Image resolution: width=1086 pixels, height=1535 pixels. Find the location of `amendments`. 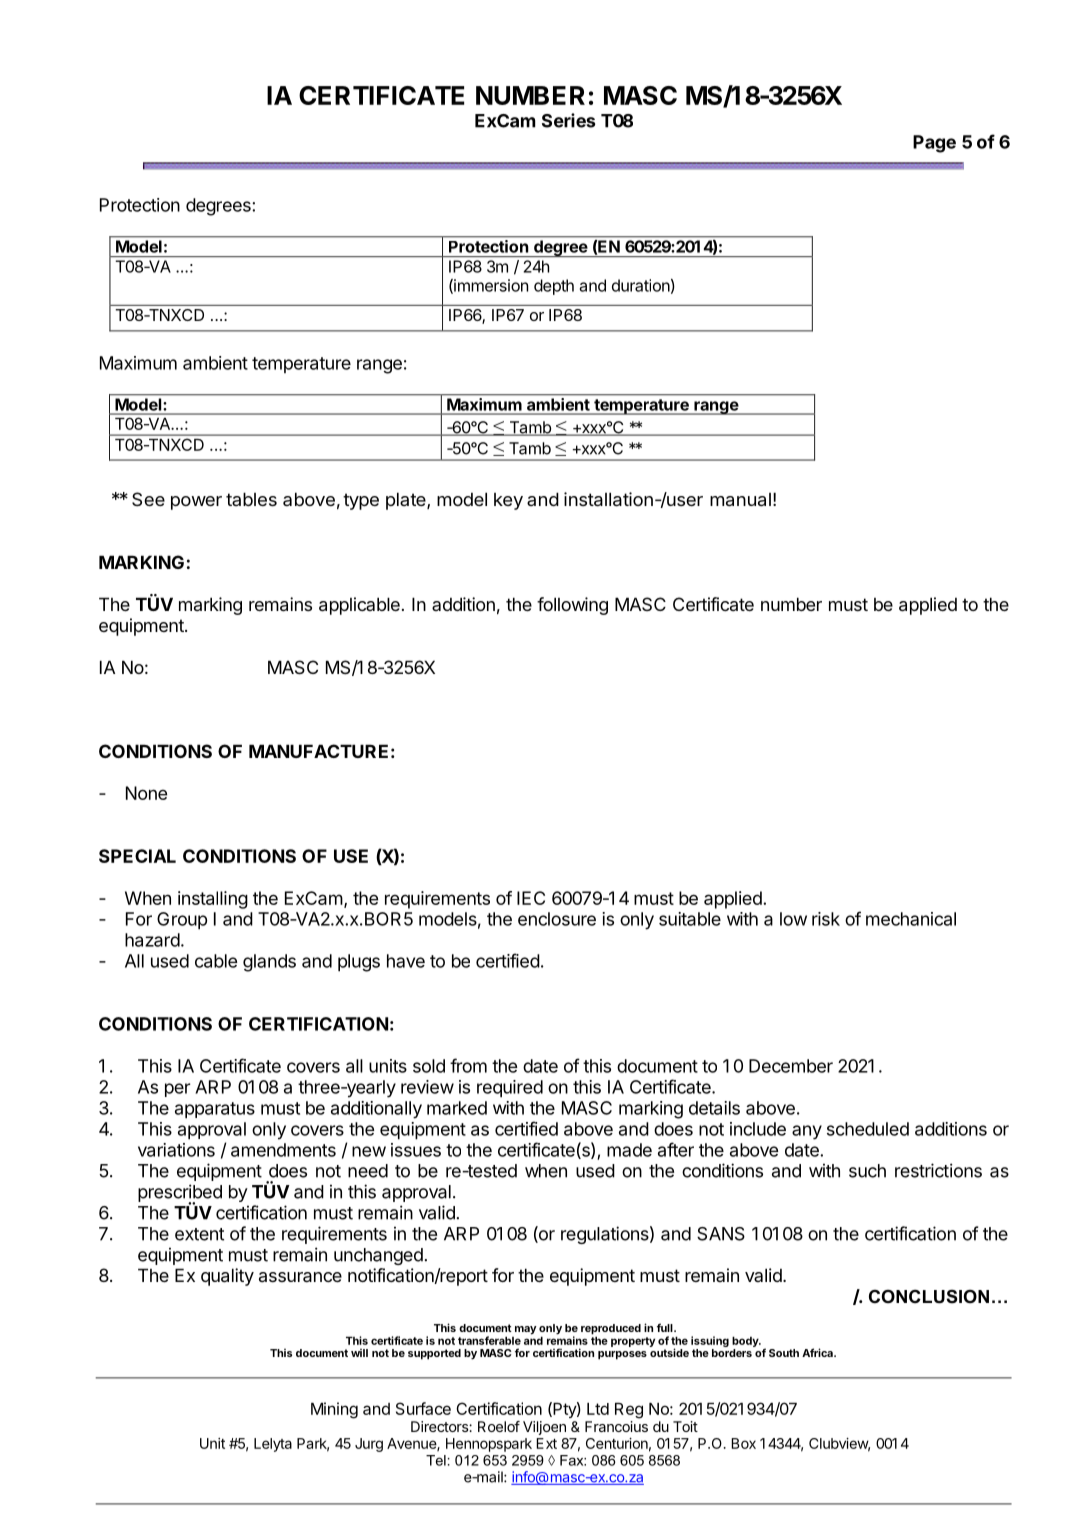

amendments is located at coordinates (283, 1150).
